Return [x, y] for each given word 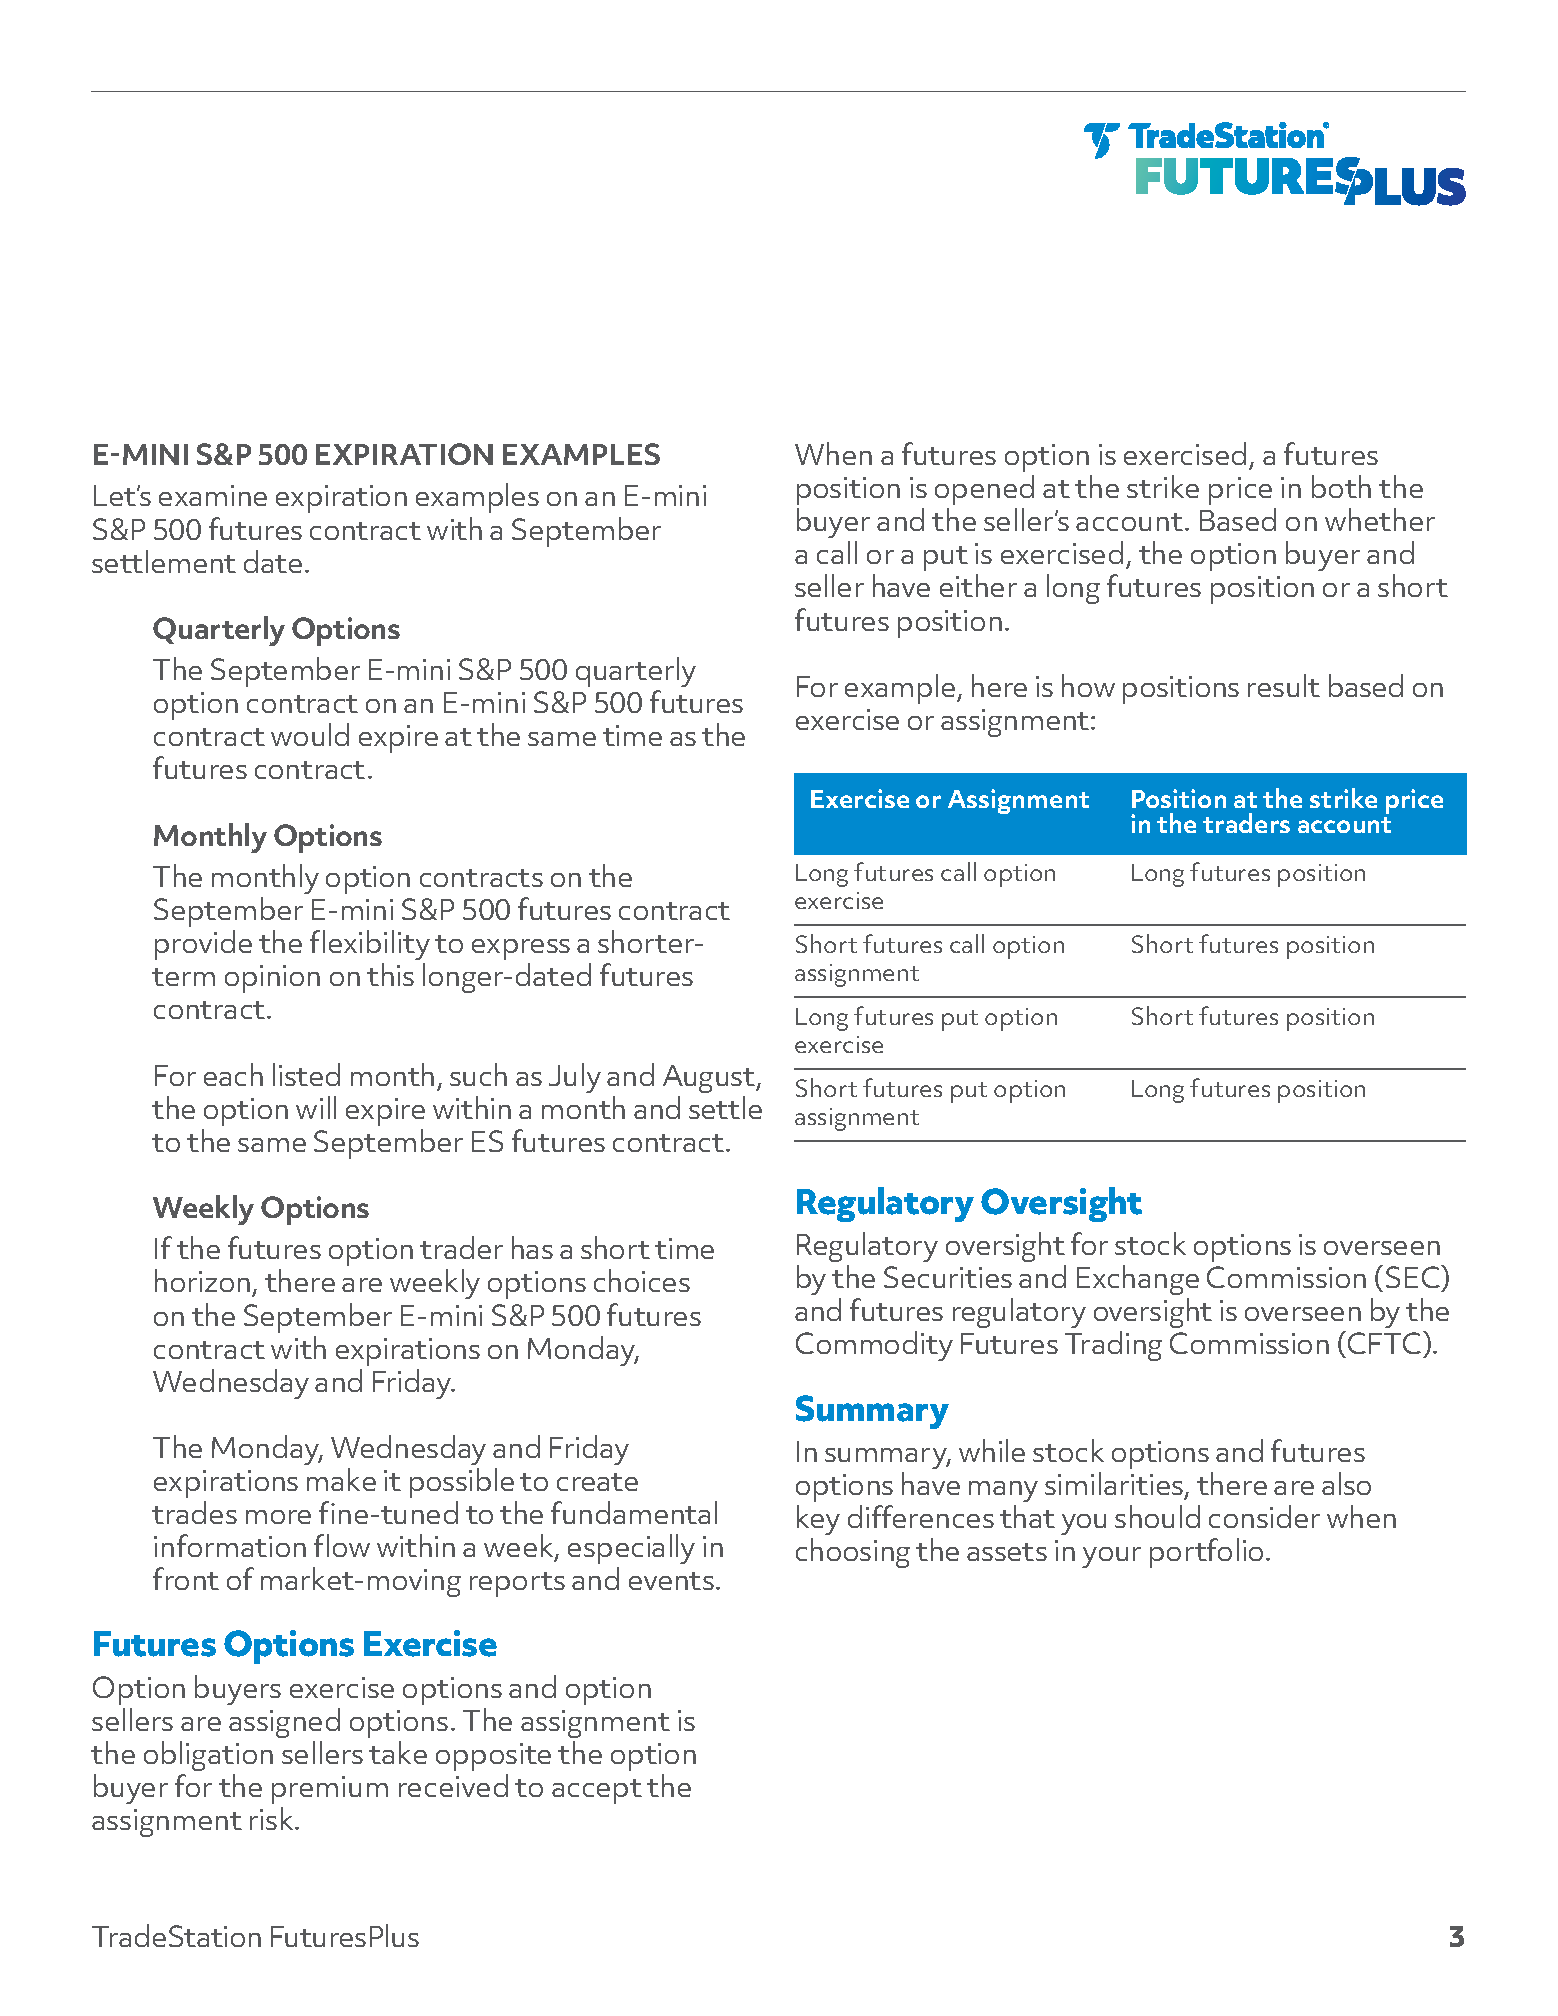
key [818, 1520]
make [341, 1479]
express [521, 949]
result [1284, 685]
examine [213, 495]
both [1341, 486]
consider [1264, 1516]
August [710, 1079]
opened [984, 490]
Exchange [1138, 1280]
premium [330, 1790]
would [310, 734]
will [316, 1107]
